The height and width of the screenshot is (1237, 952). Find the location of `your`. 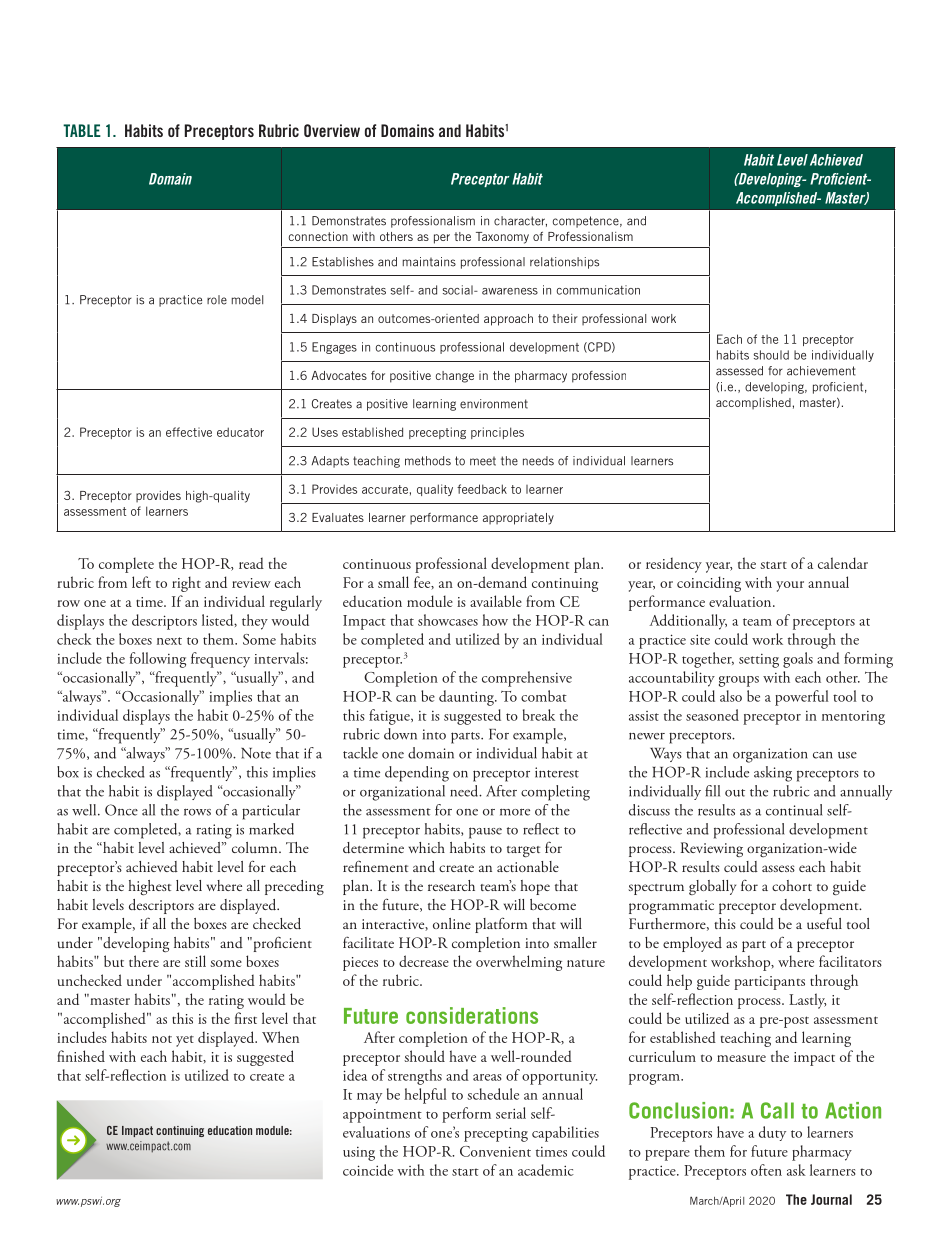

your is located at coordinates (790, 586).
